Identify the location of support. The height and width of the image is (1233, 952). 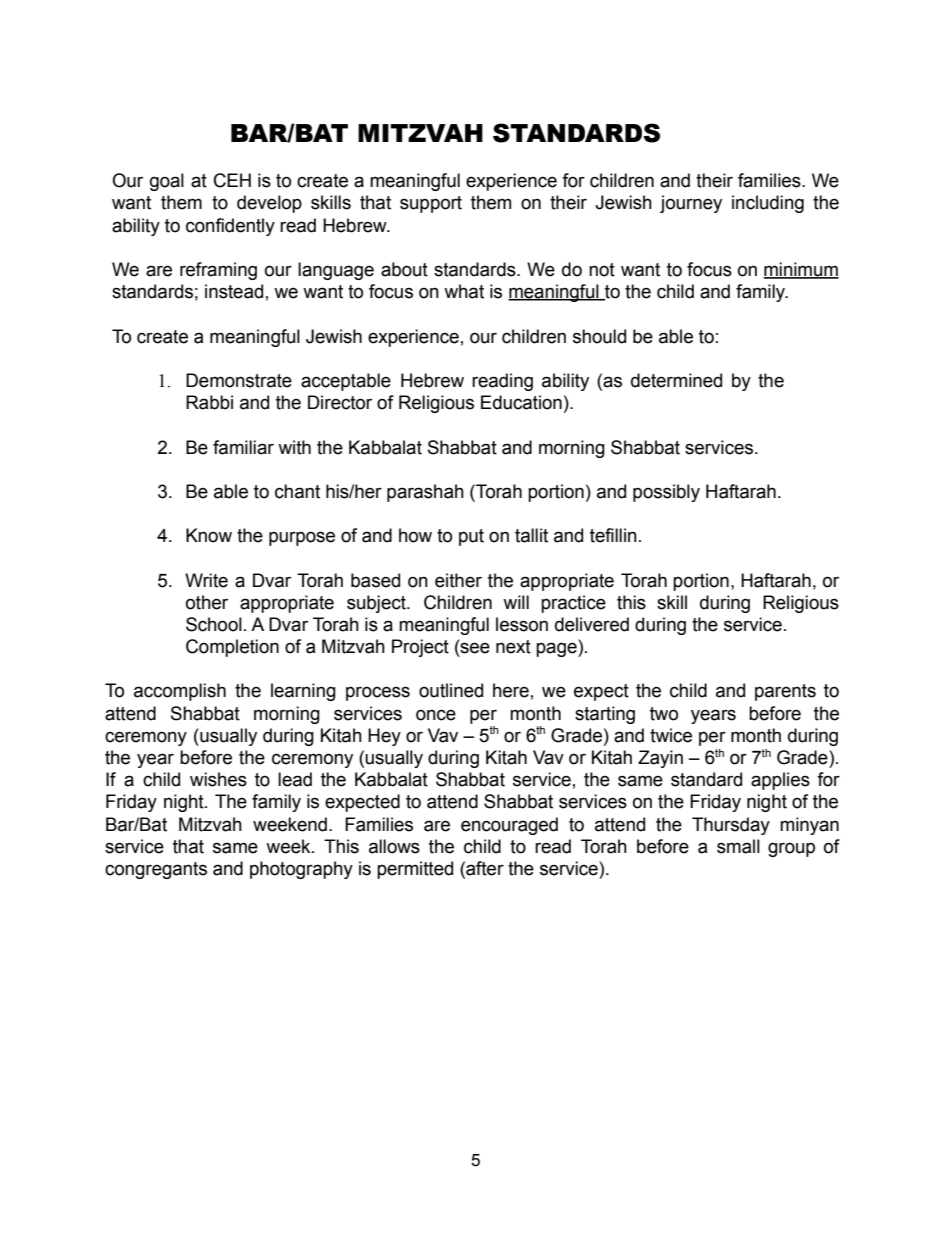
(431, 204).
